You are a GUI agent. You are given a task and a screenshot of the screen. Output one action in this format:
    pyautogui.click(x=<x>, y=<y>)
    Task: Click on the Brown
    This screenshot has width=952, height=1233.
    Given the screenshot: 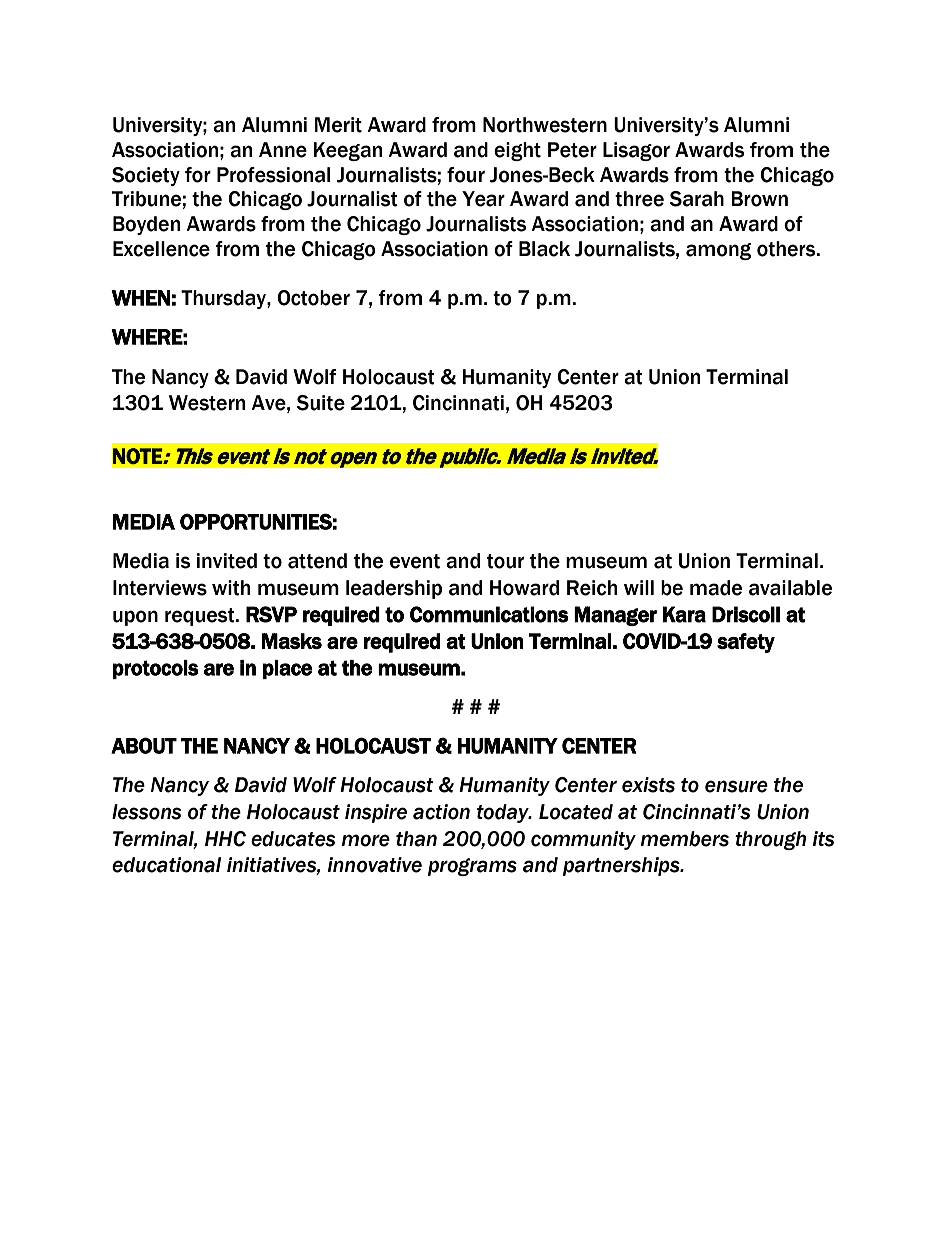 What is the action you would take?
    pyautogui.click(x=759, y=199)
